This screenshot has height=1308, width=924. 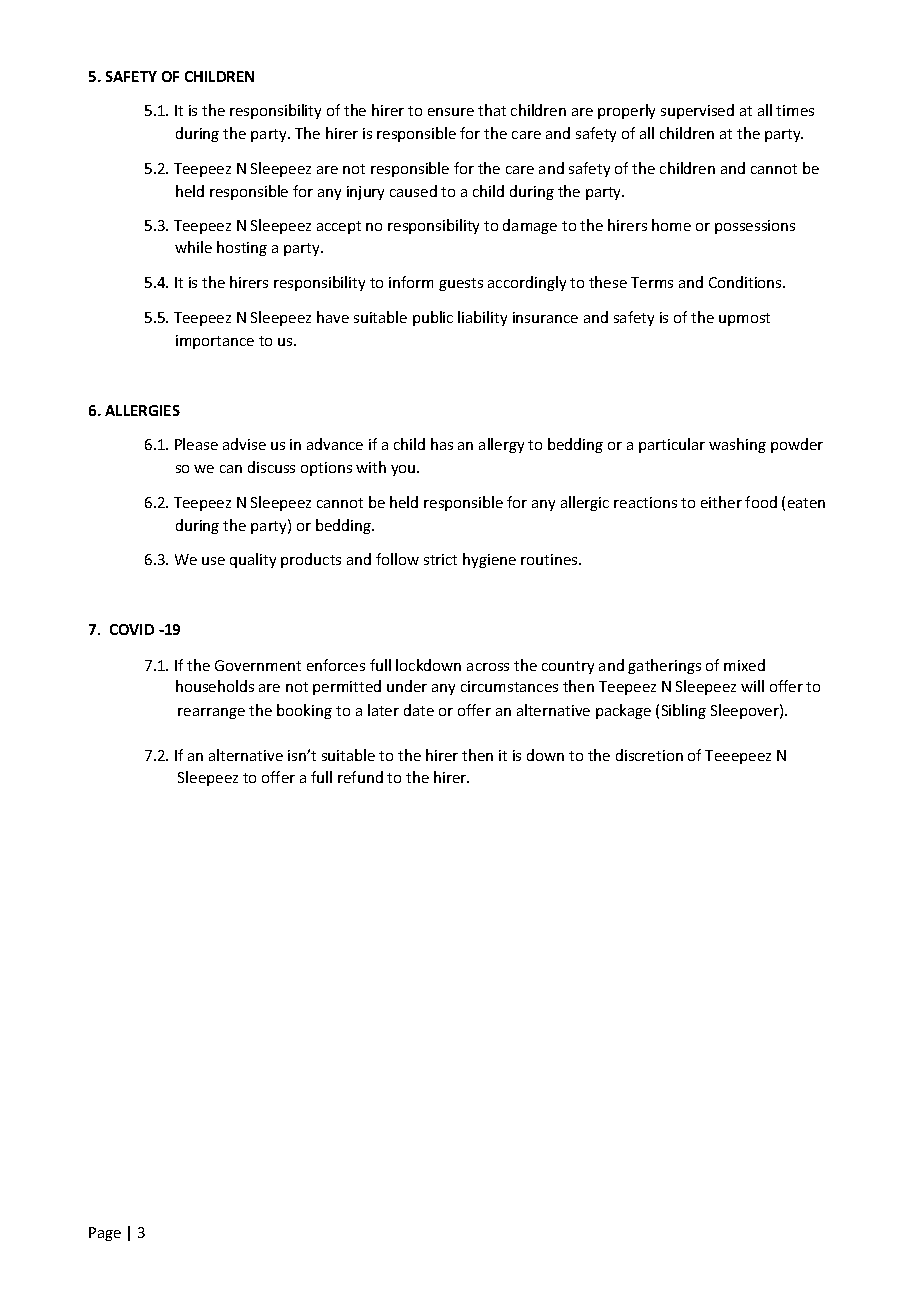 What do you see at coordinates (737, 445) in the screenshot?
I see `washing` at bounding box center [737, 445].
